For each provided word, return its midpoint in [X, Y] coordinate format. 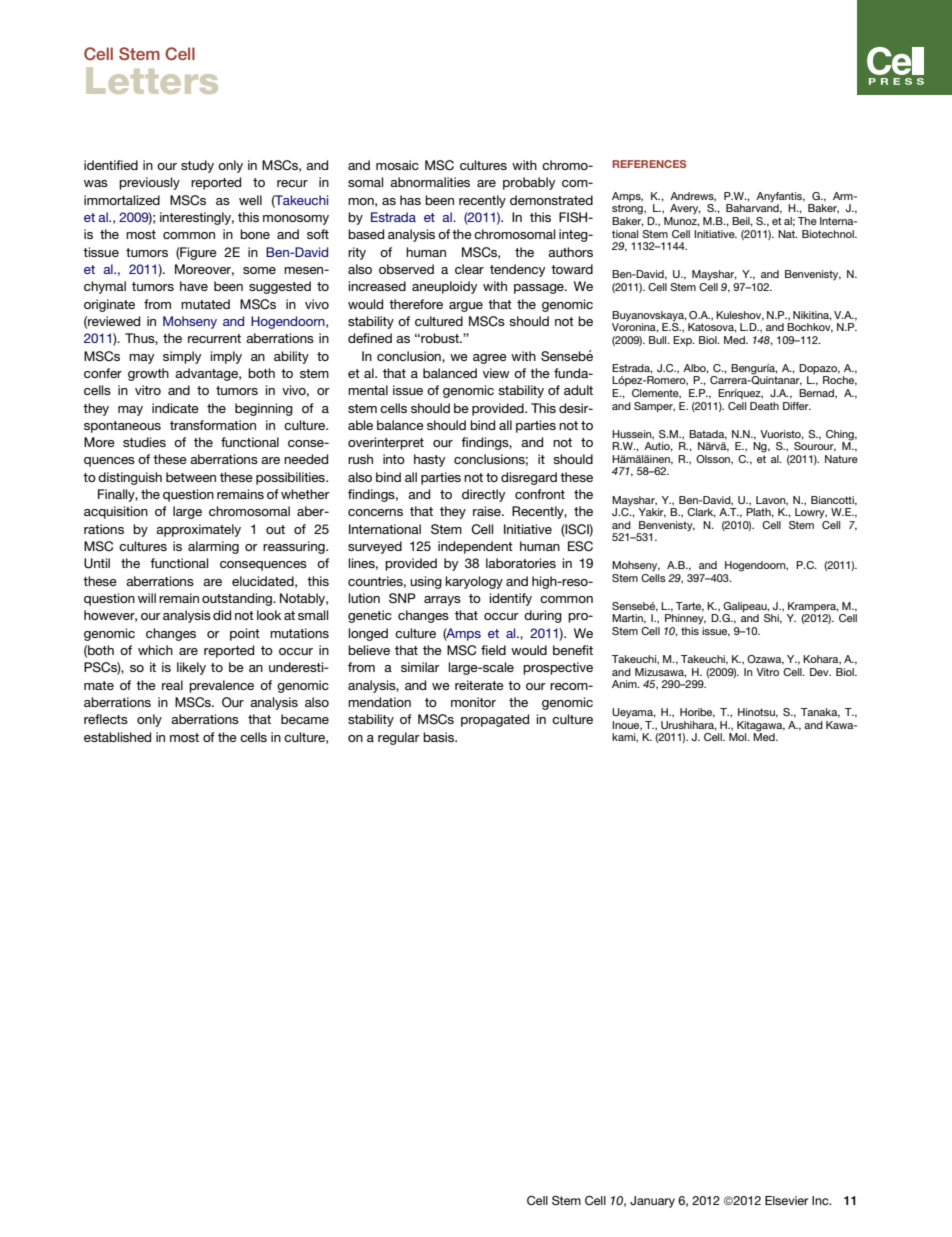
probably [529, 183]
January [652, 1202]
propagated [495, 720]
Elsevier [786, 1200]
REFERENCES [649, 164]
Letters [152, 80]
